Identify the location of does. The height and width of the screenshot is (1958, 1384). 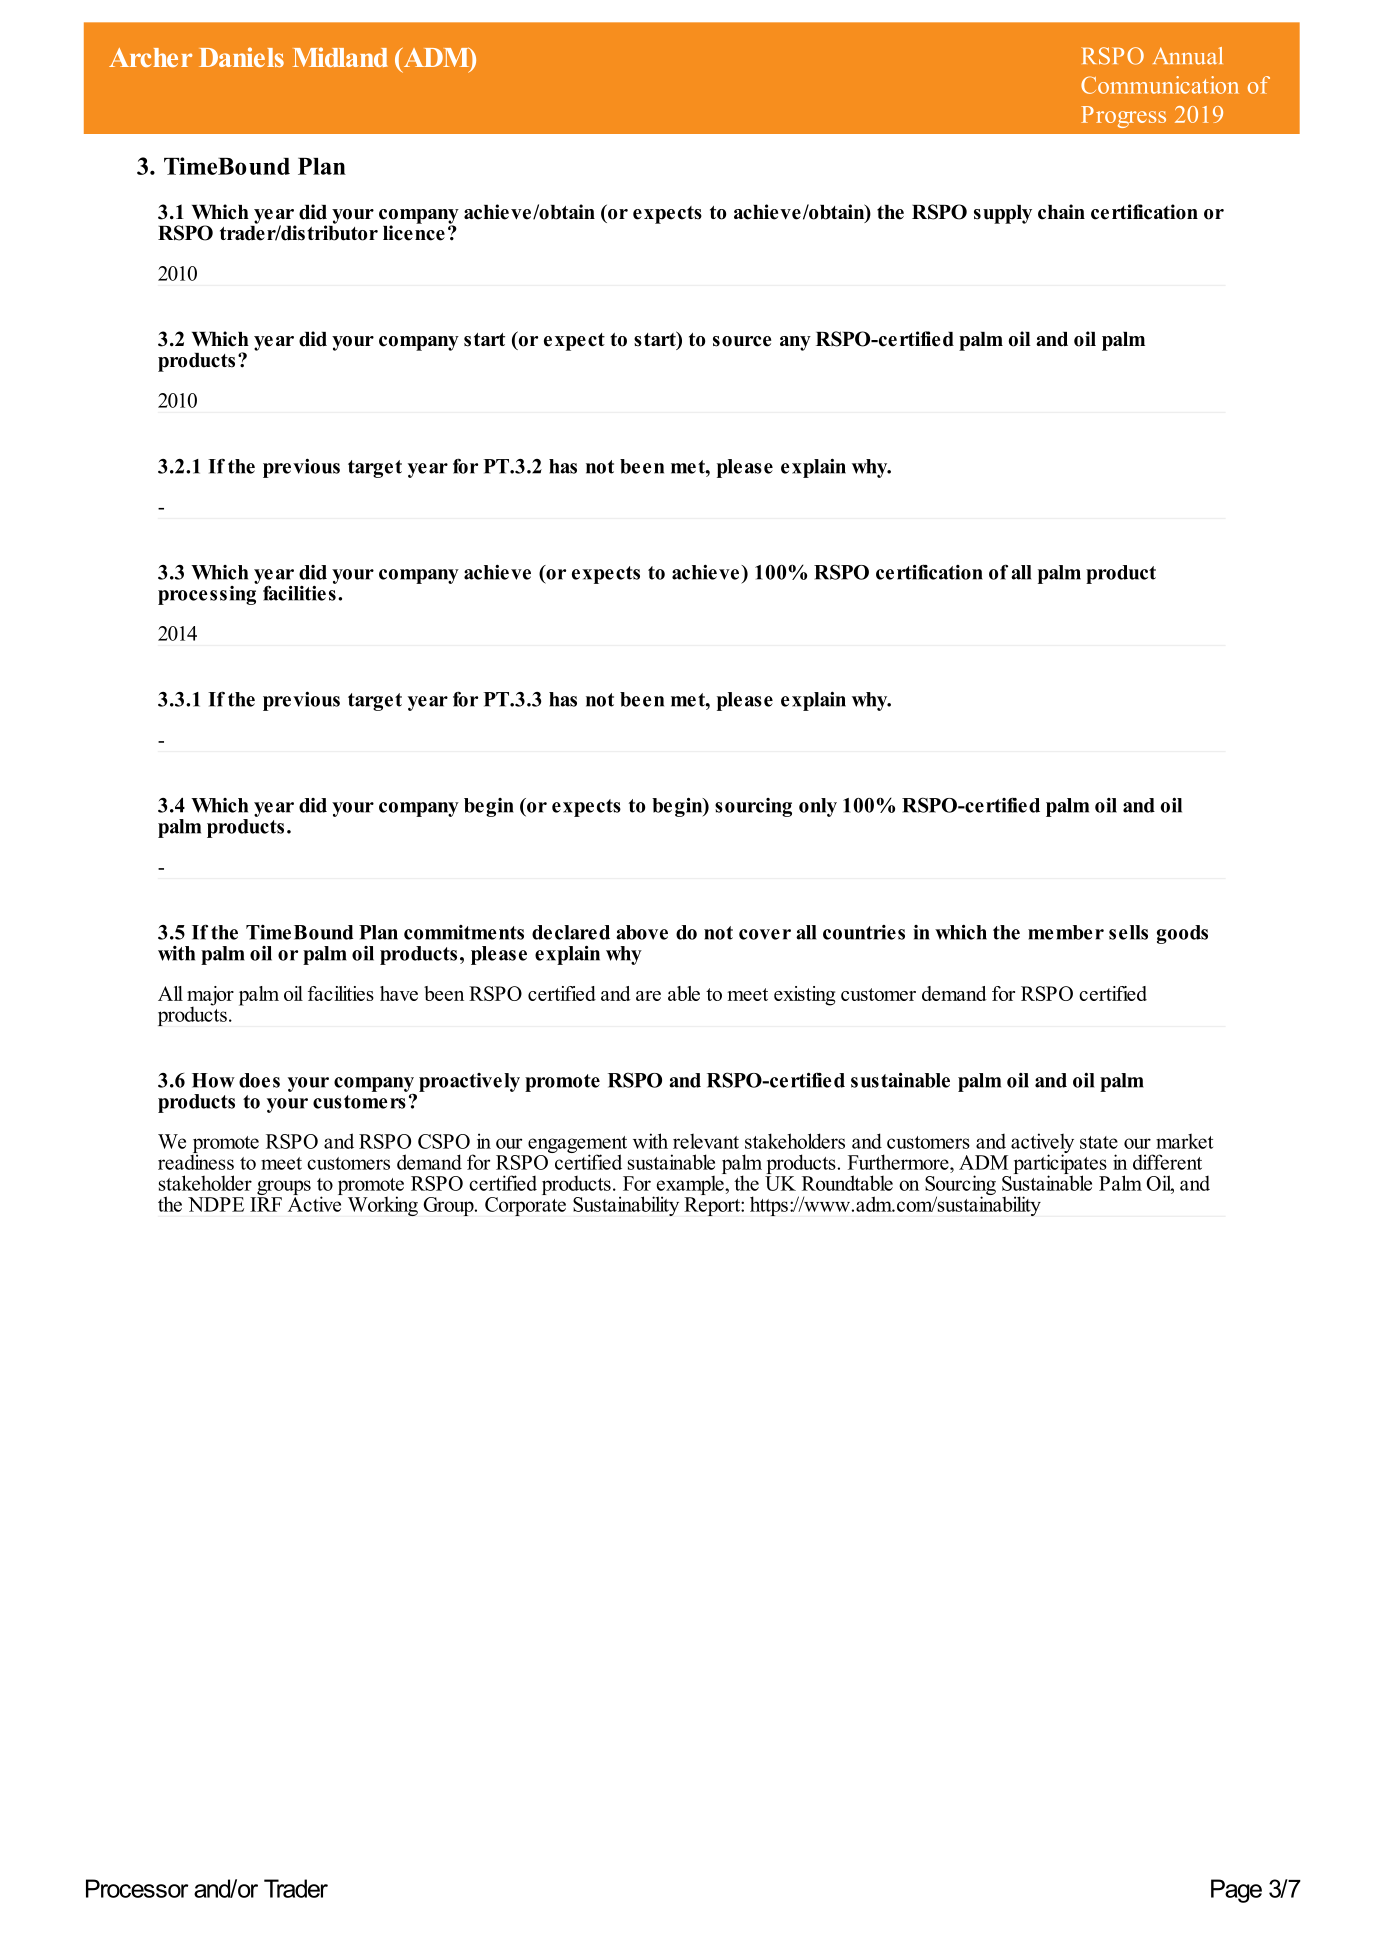
(259, 1080).
